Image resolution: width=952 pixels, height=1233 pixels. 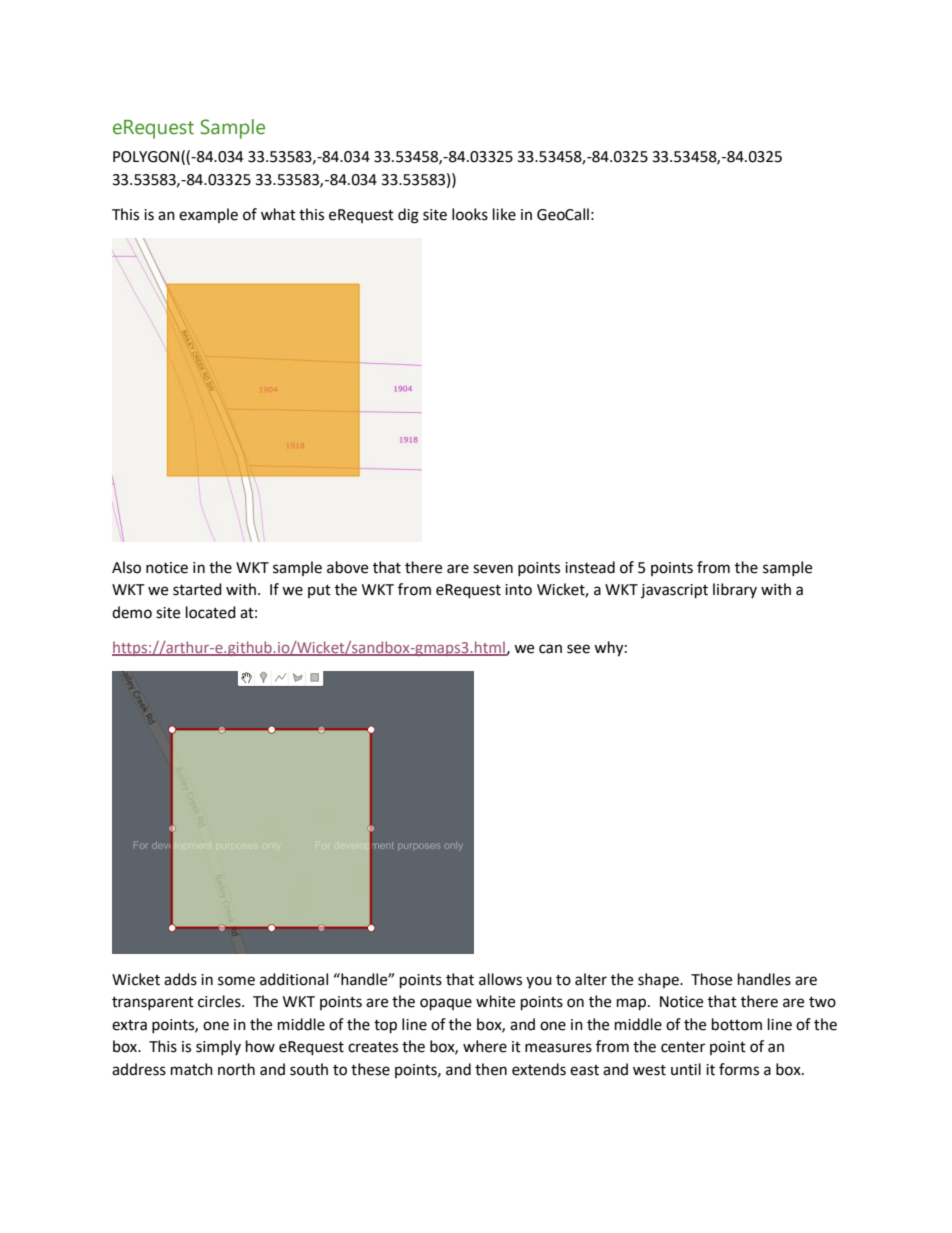 What do you see at coordinates (504, 214) in the document?
I see `like` at bounding box center [504, 214].
